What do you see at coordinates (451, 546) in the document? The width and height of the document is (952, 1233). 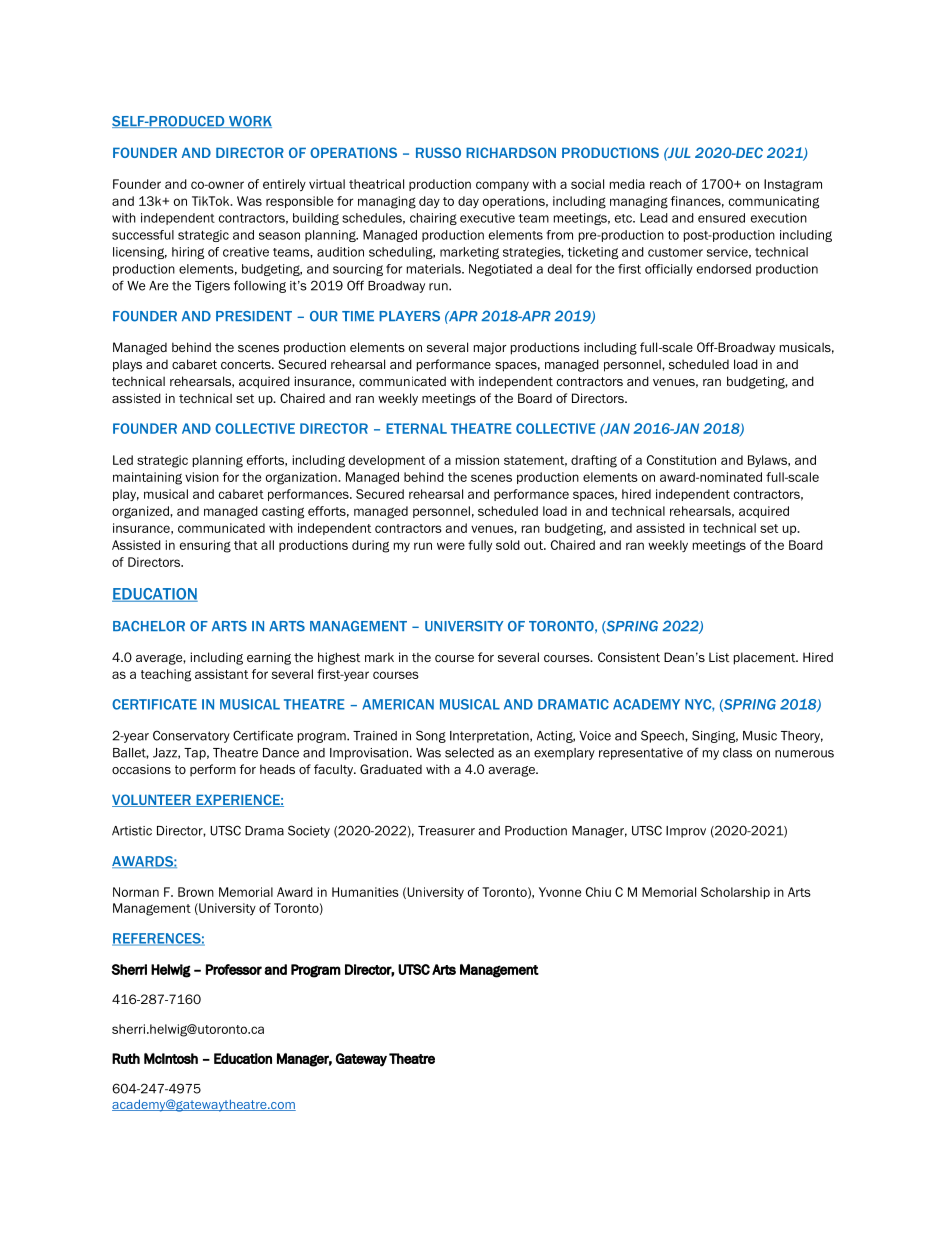 I see `were` at bounding box center [451, 546].
